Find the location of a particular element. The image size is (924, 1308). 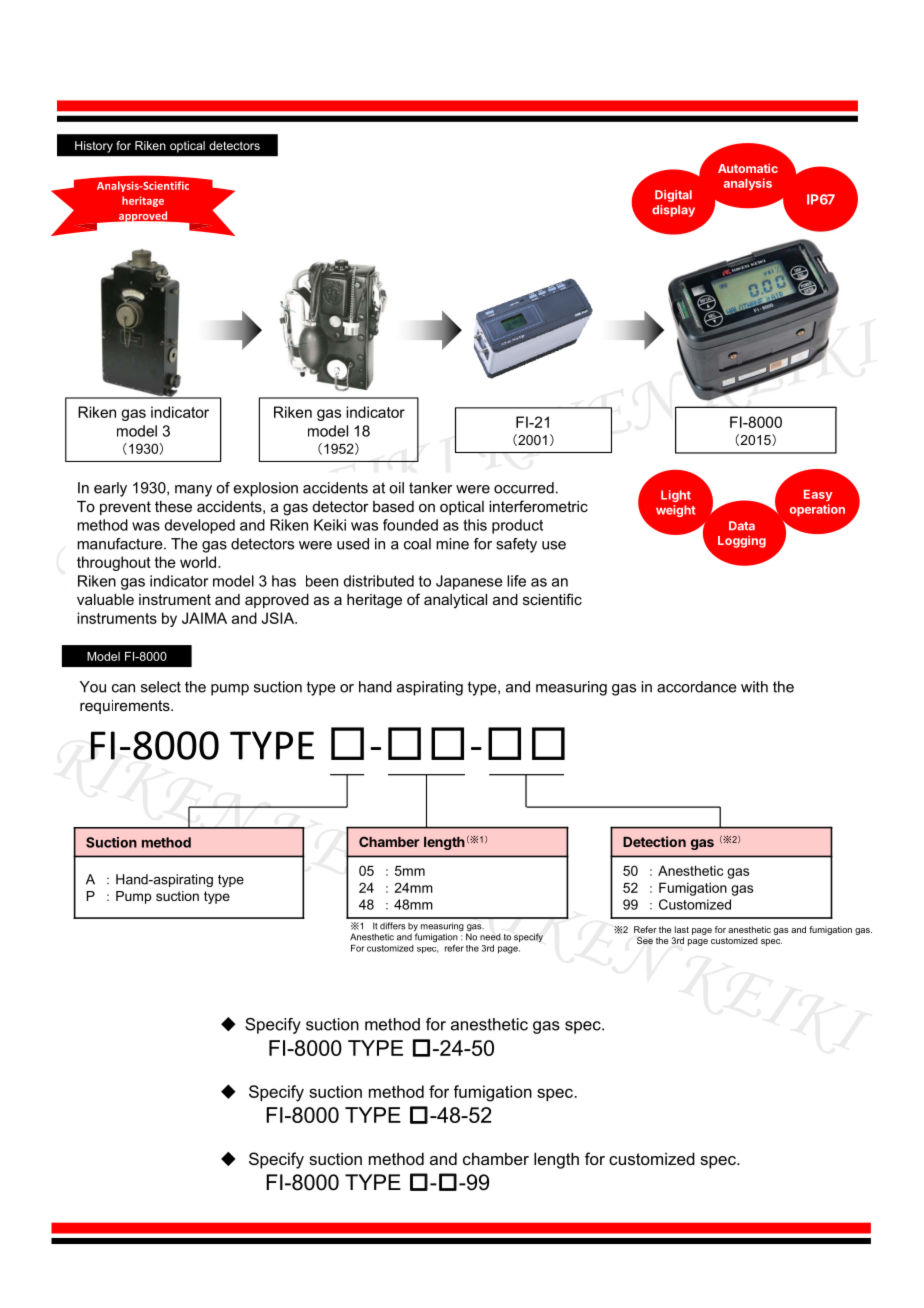

developed is located at coordinates (199, 526).
